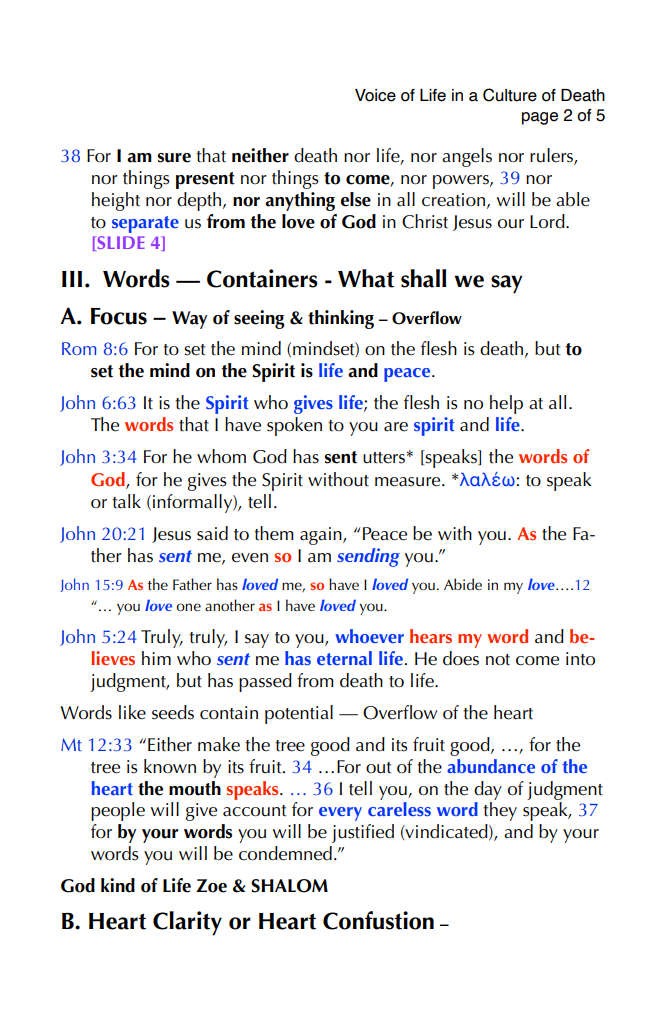 The width and height of the document is (666, 1030). I want to click on page, so click(540, 118).
